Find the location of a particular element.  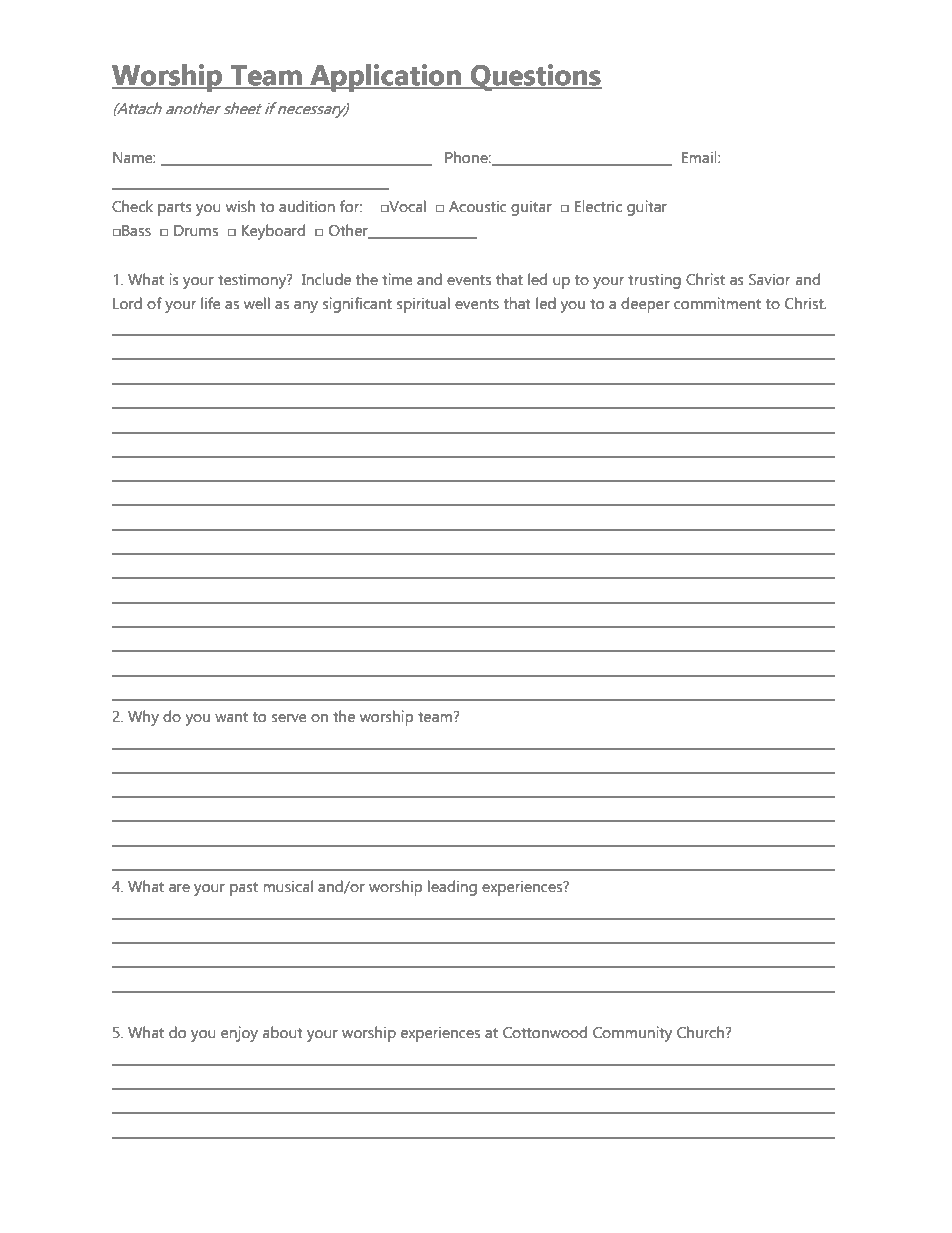

wish is located at coordinates (240, 206).
